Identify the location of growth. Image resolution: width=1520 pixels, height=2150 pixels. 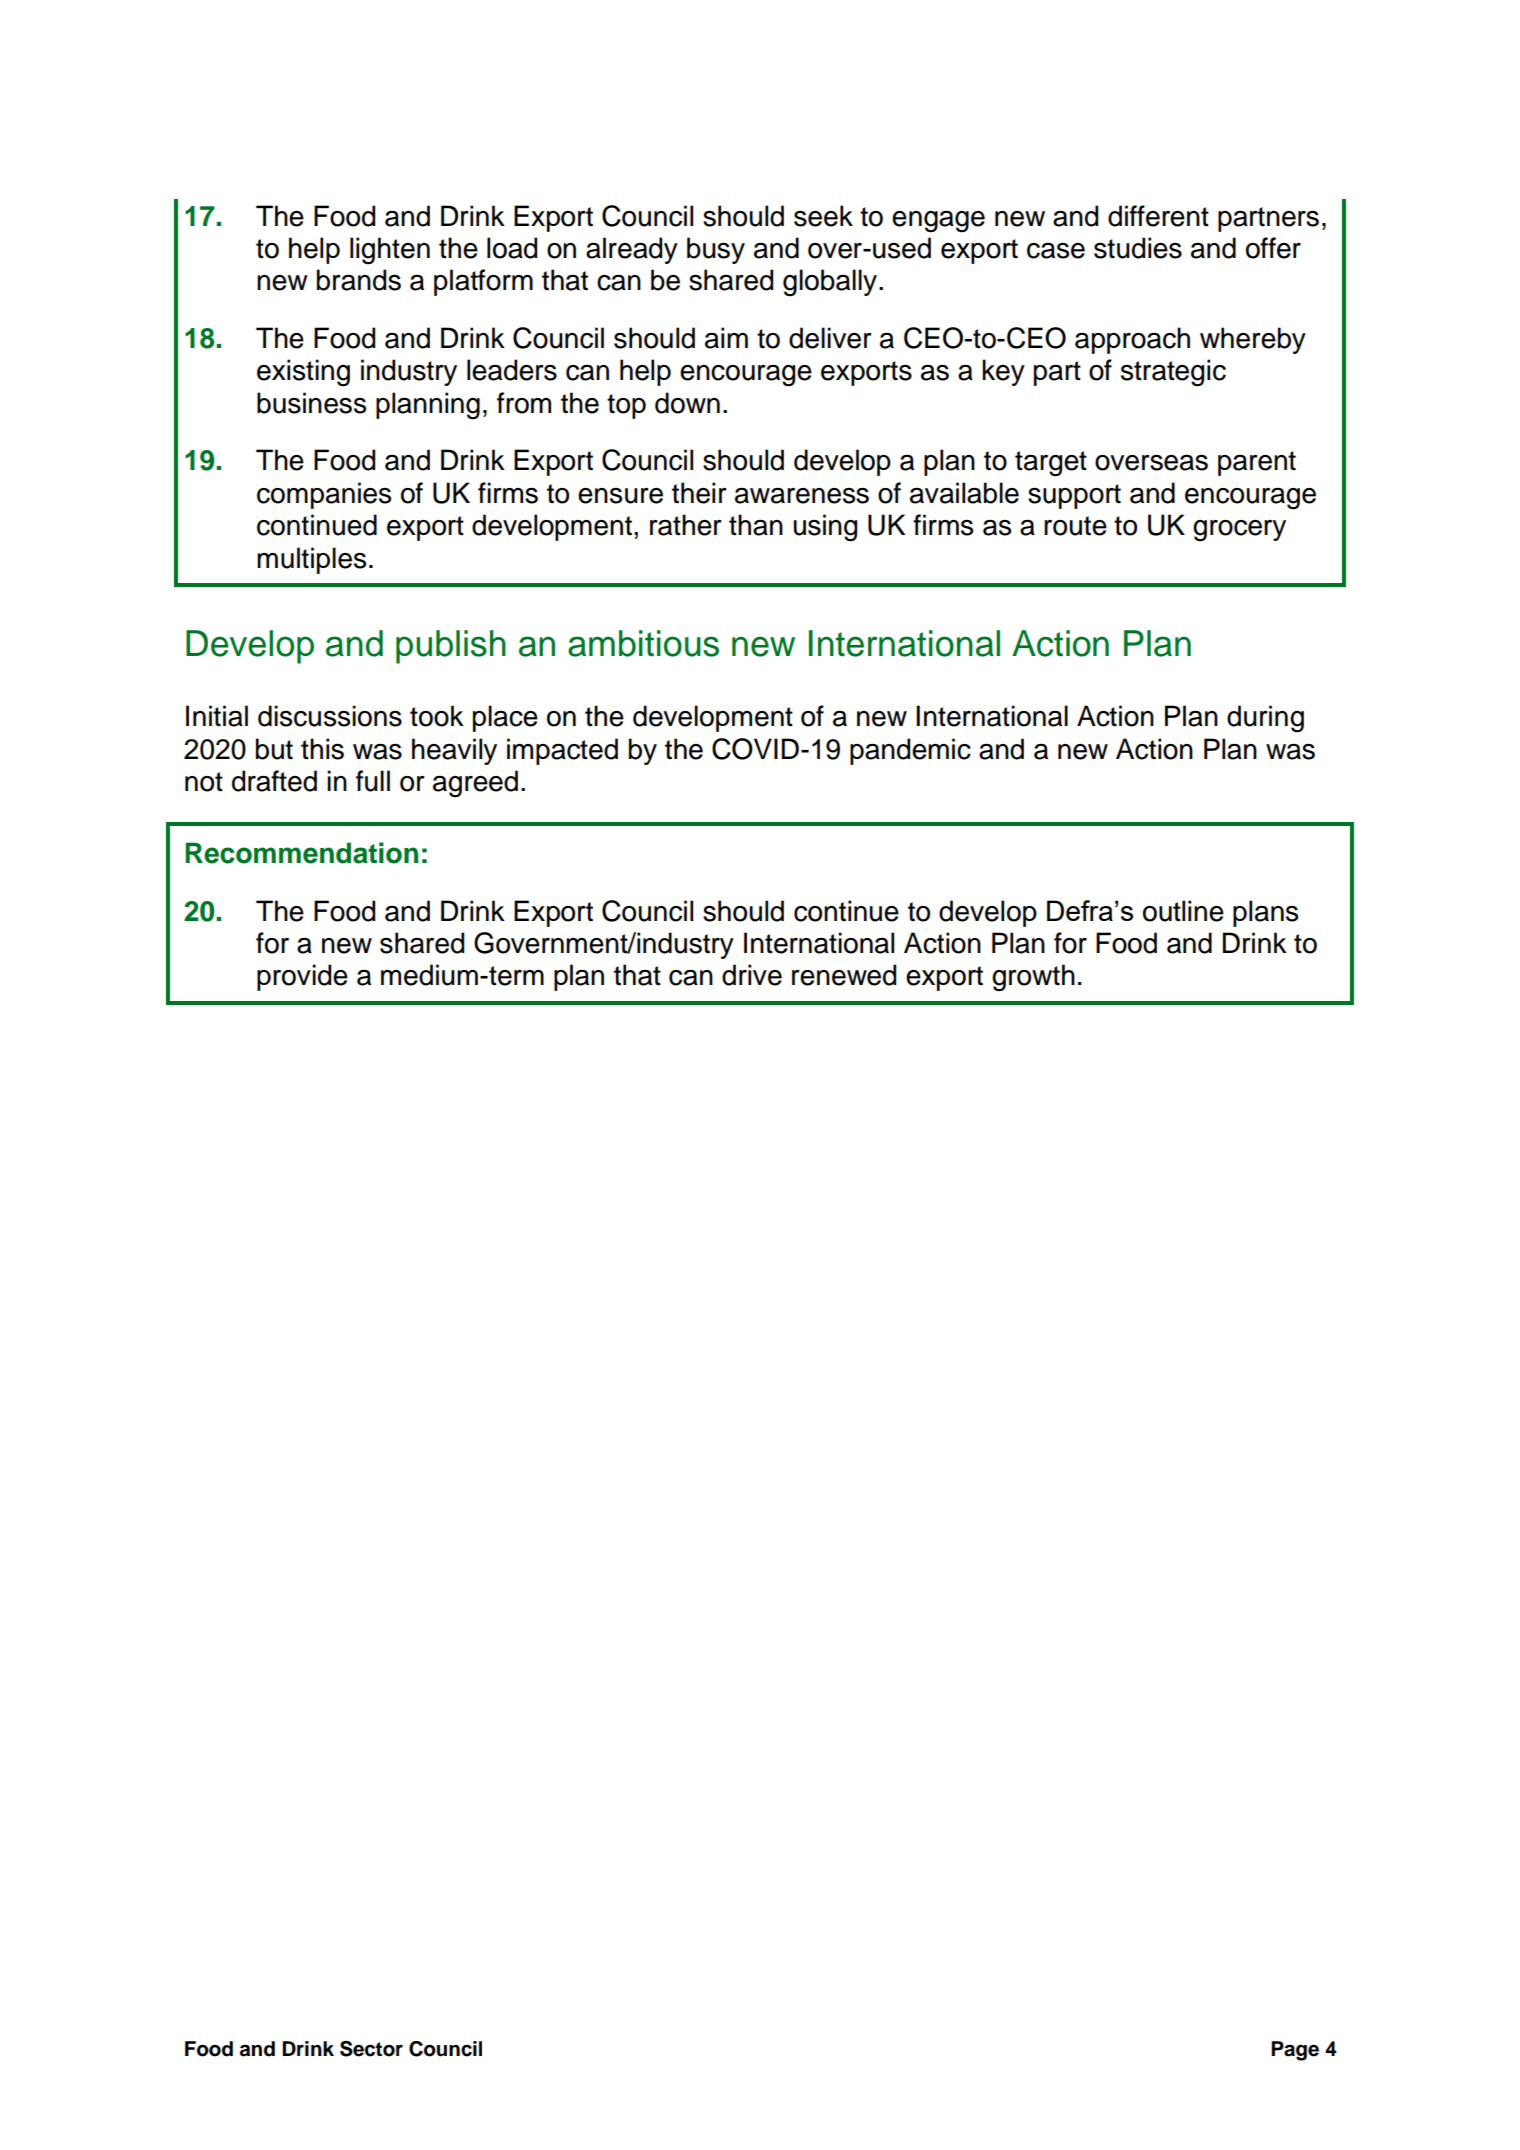
(1033, 978).
